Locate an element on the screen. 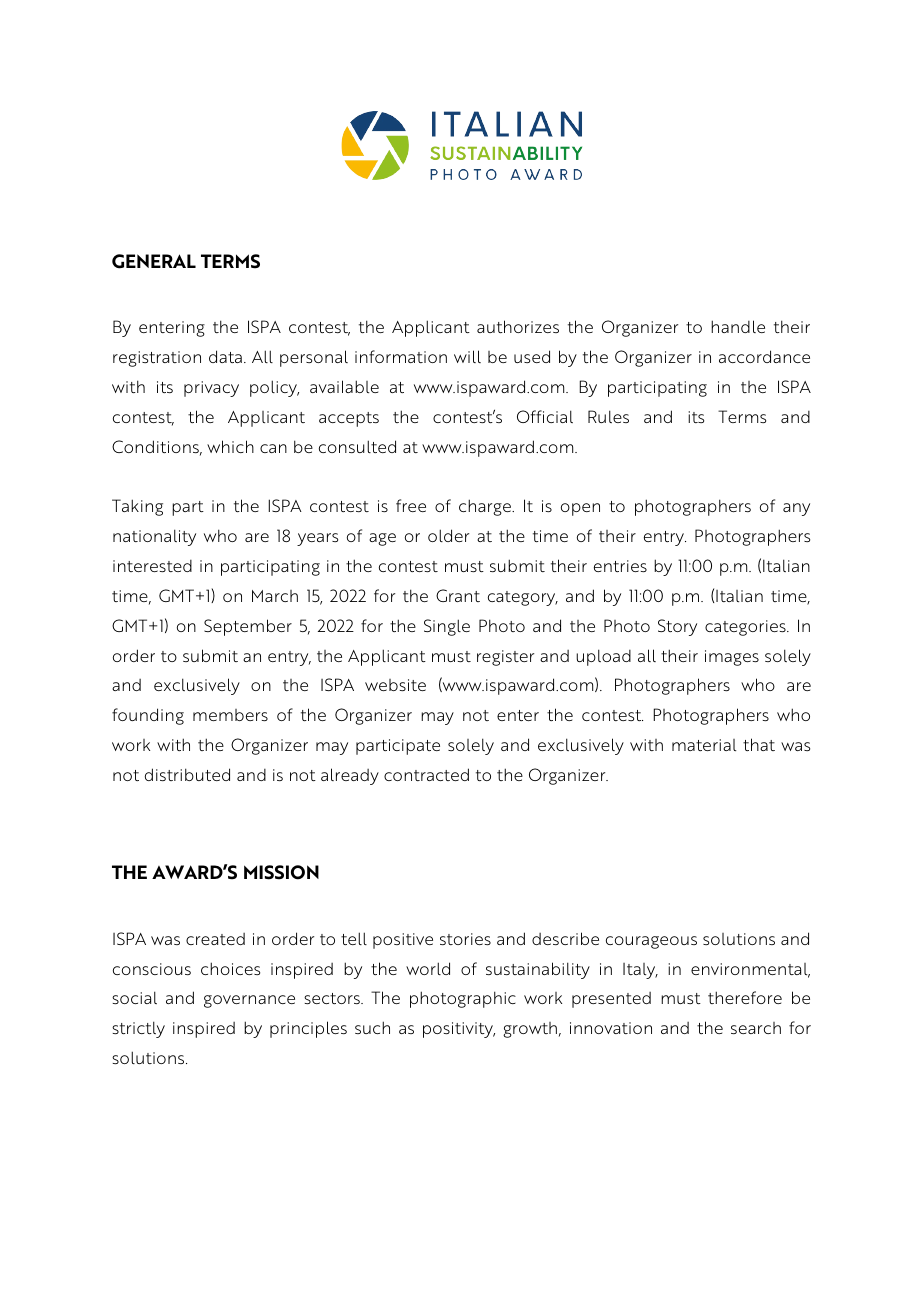 The height and width of the screenshot is (1308, 924). governance is located at coordinates (249, 1001).
